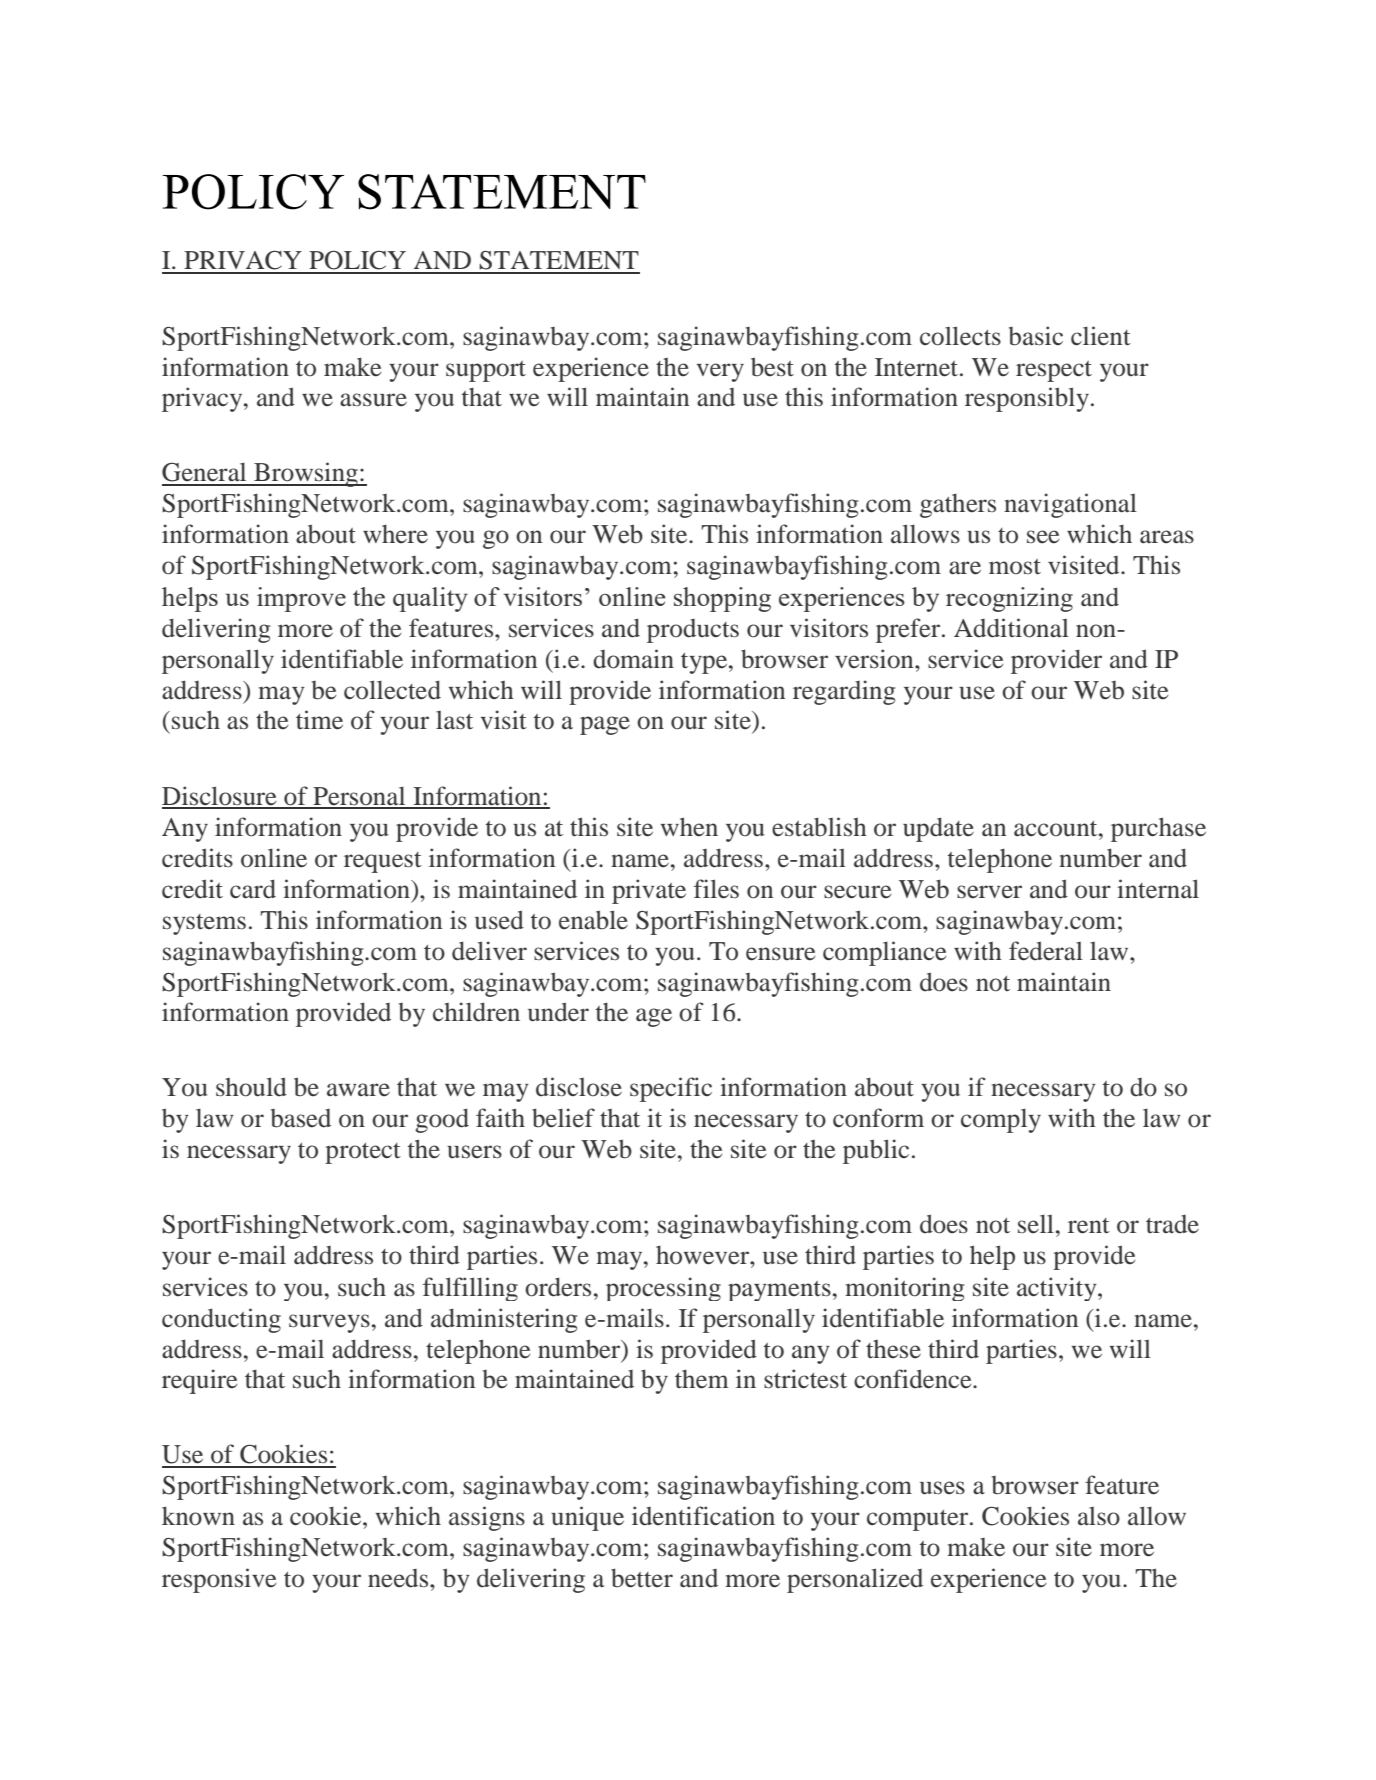 This image has width=1376, height=1780. I want to click on identification, so click(703, 1516).
